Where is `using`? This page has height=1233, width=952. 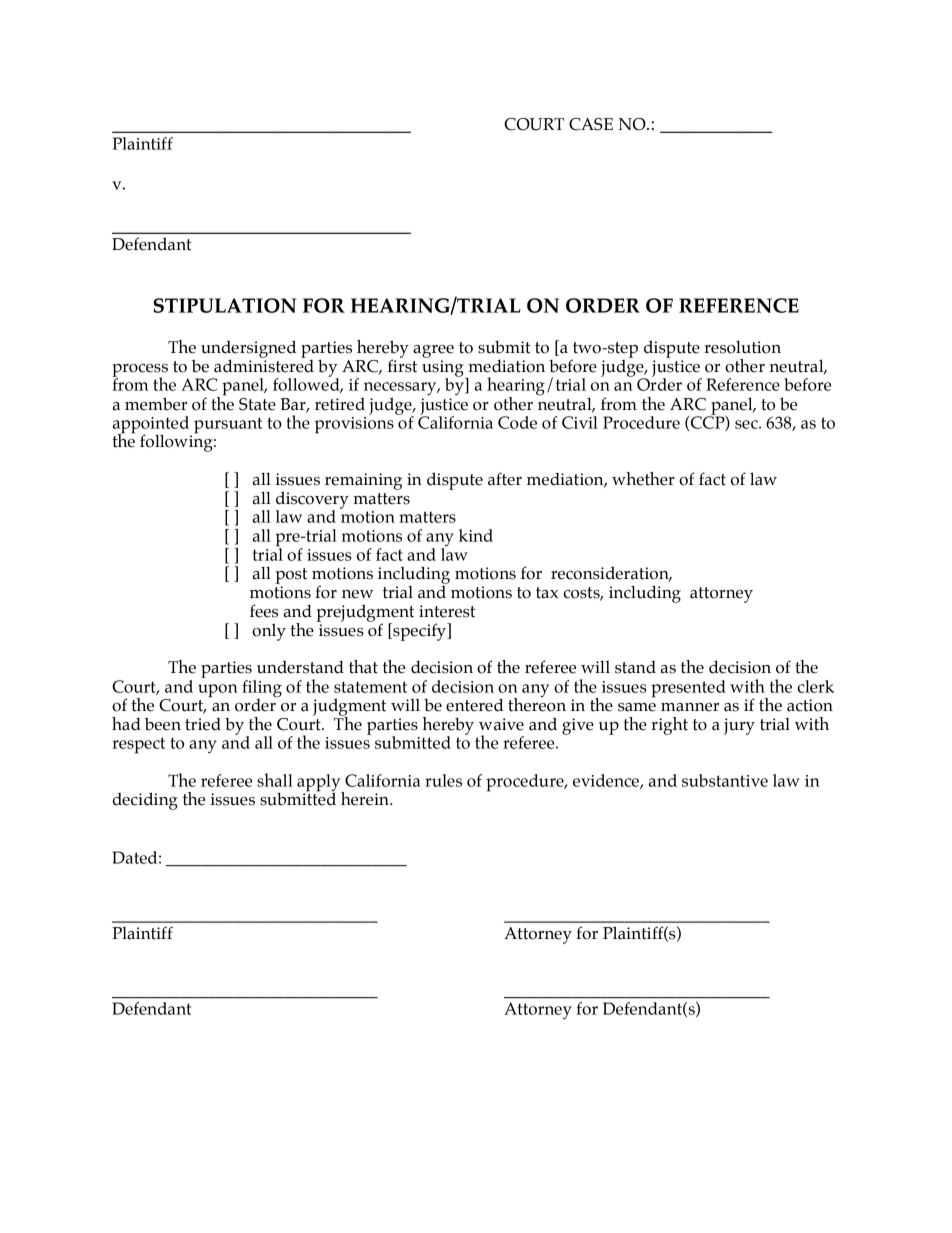 using is located at coordinates (444, 369).
